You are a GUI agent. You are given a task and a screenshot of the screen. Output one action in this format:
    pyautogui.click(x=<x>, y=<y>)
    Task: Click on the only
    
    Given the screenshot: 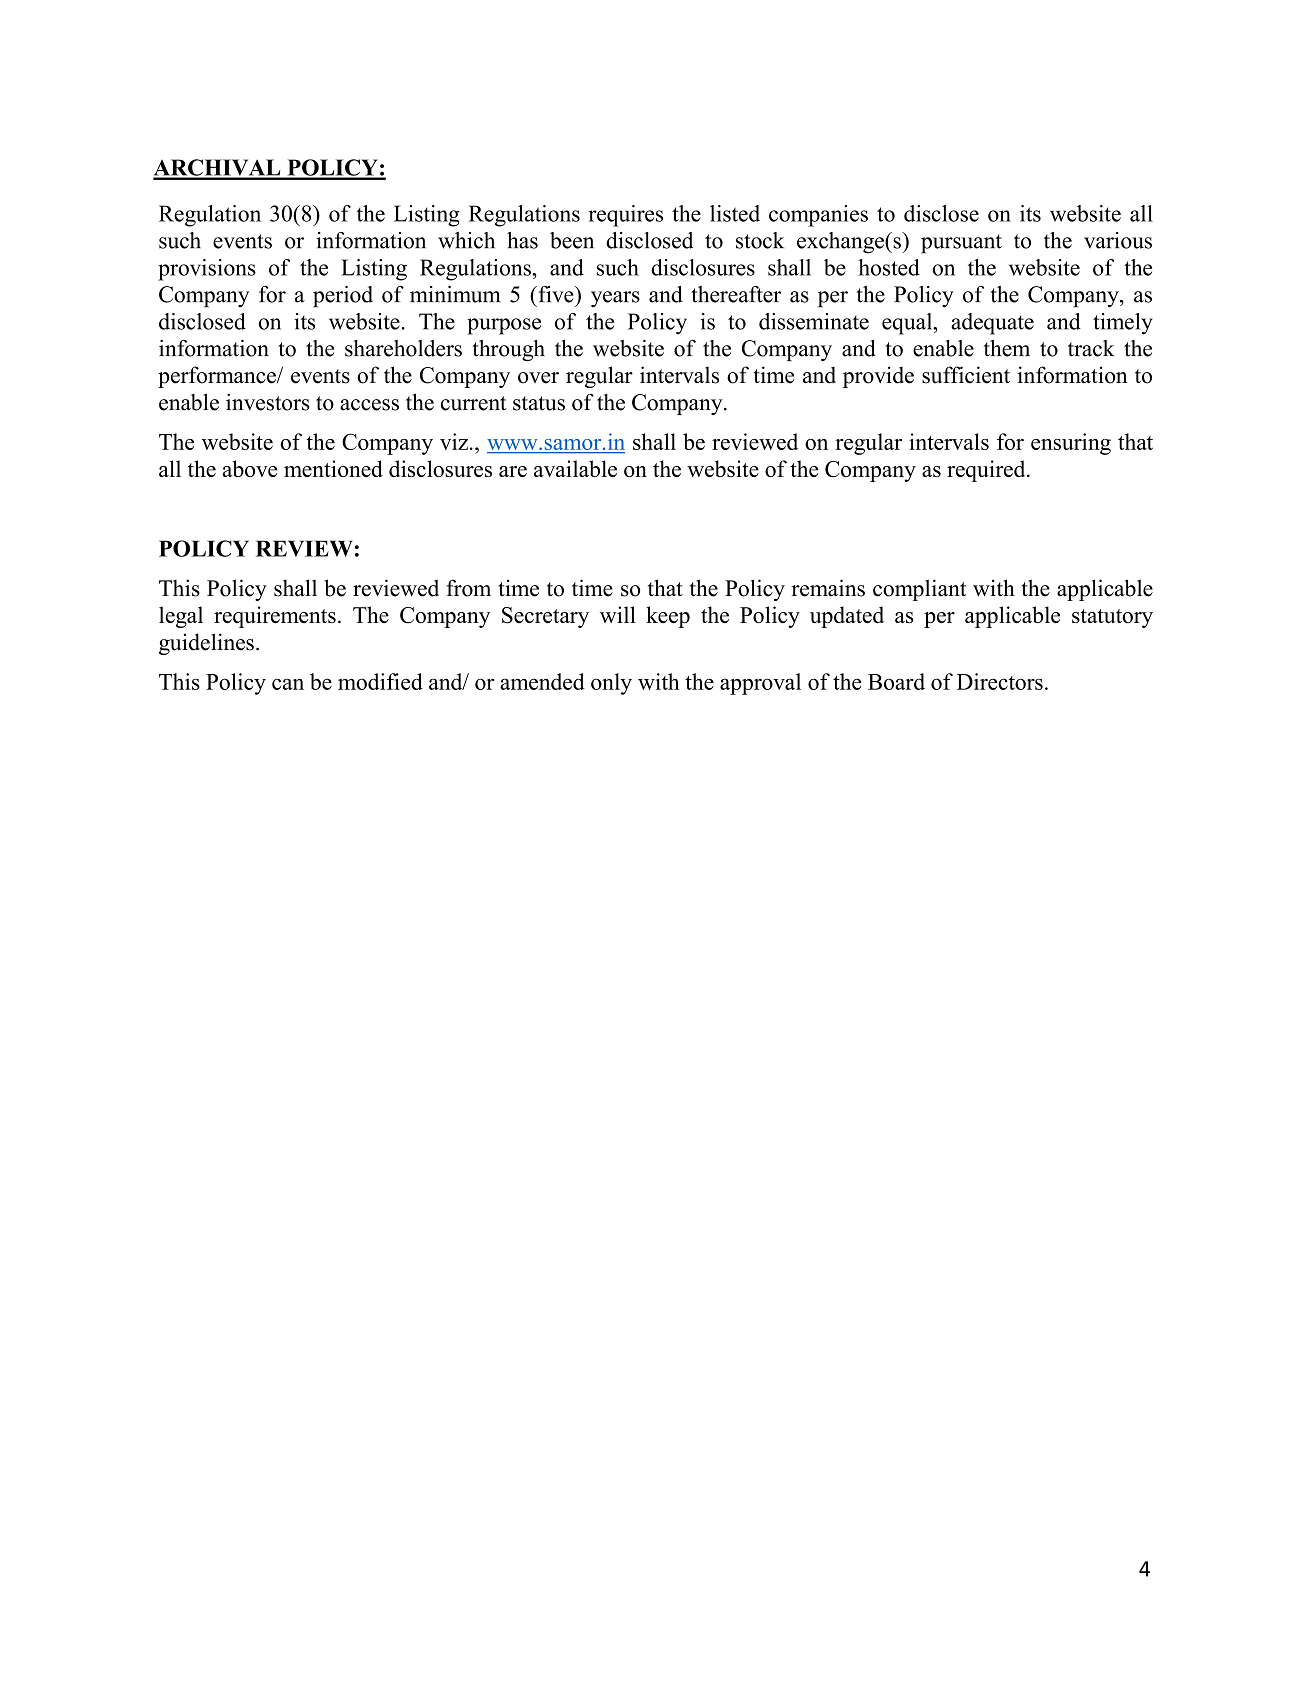 What is the action you would take?
    pyautogui.click(x=611, y=684)
